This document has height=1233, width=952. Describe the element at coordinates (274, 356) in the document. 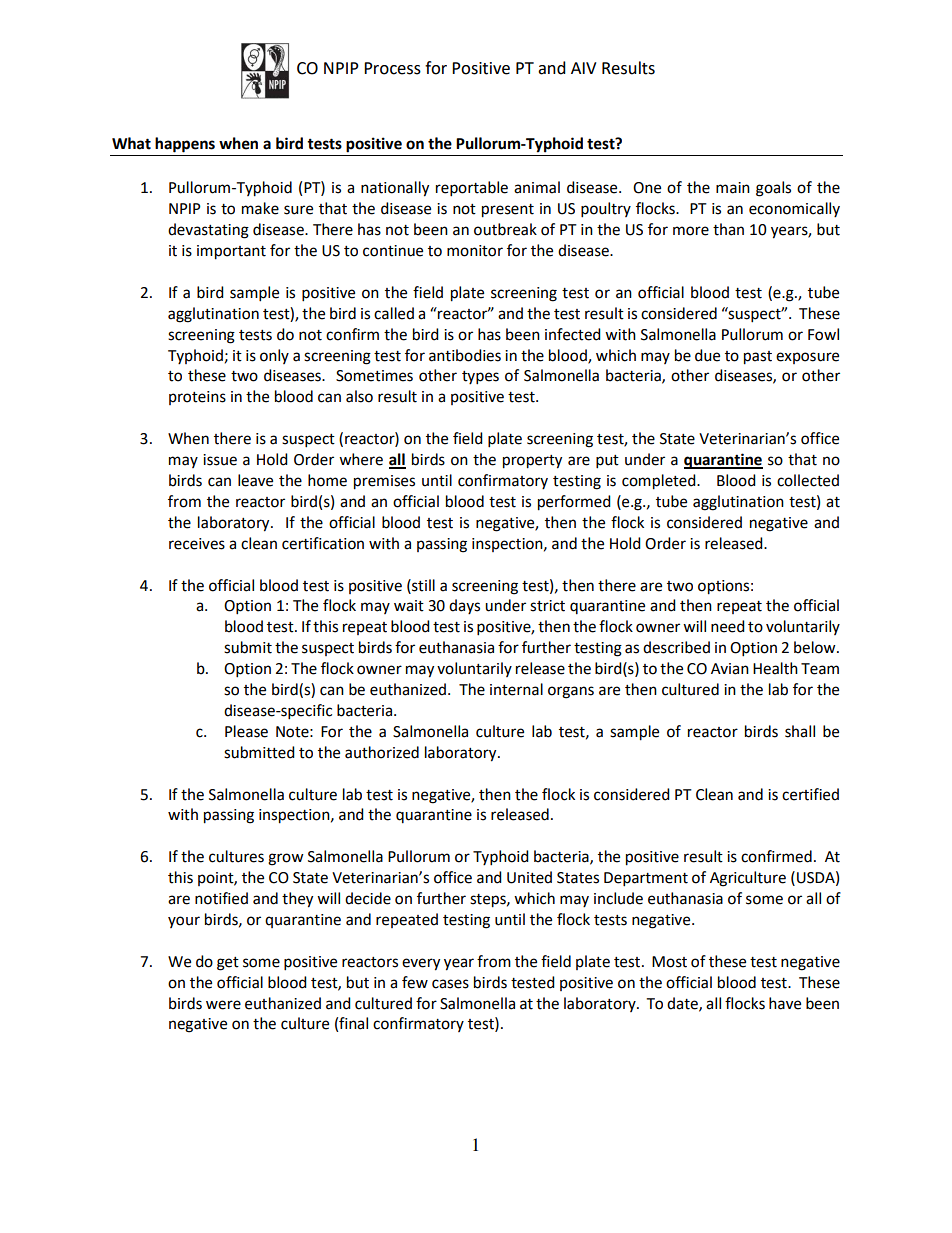

I see `only` at that location.
